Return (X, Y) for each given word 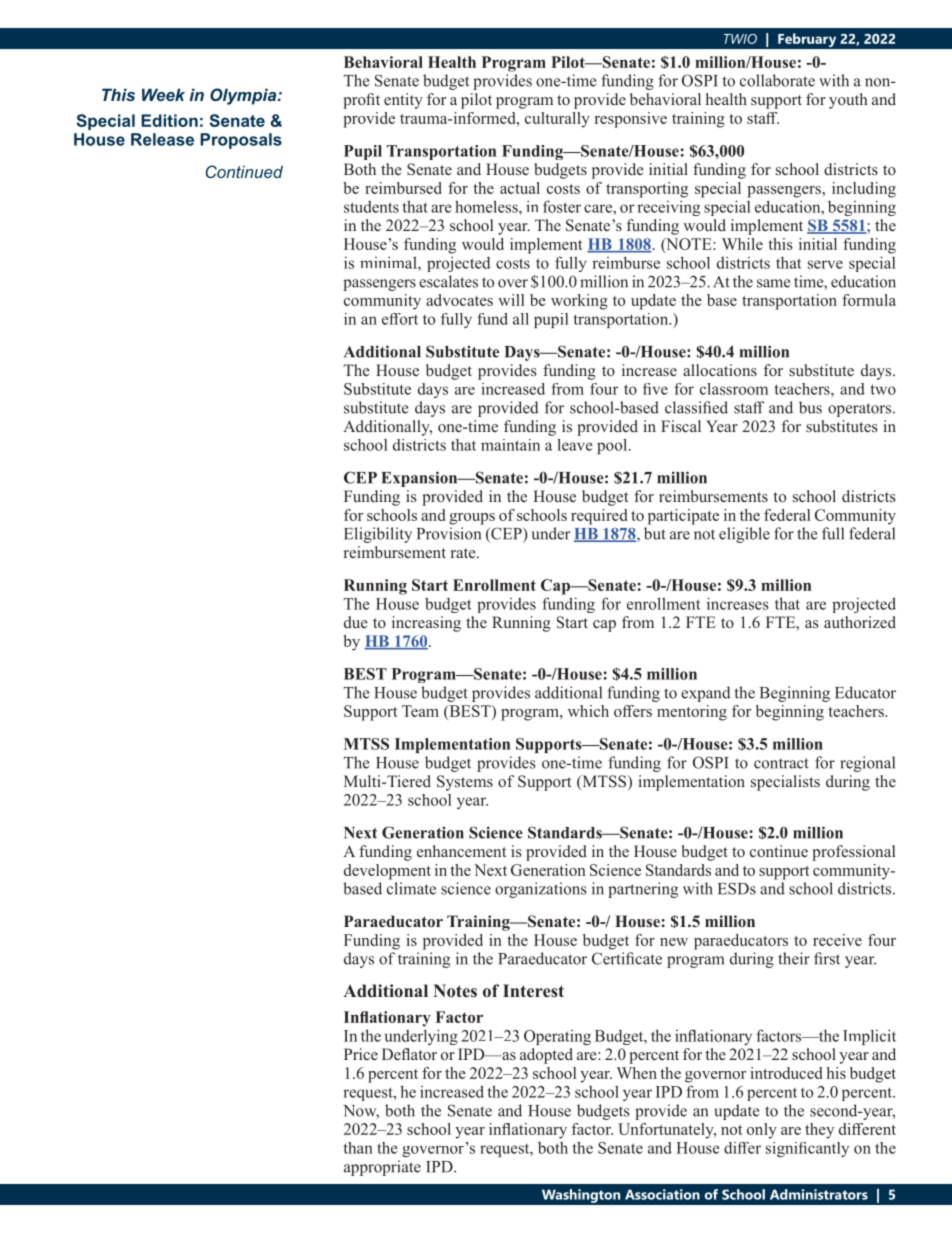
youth (848, 101)
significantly (807, 1149)
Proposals (241, 141)
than (358, 1148)
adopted (546, 1056)
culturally (557, 120)
